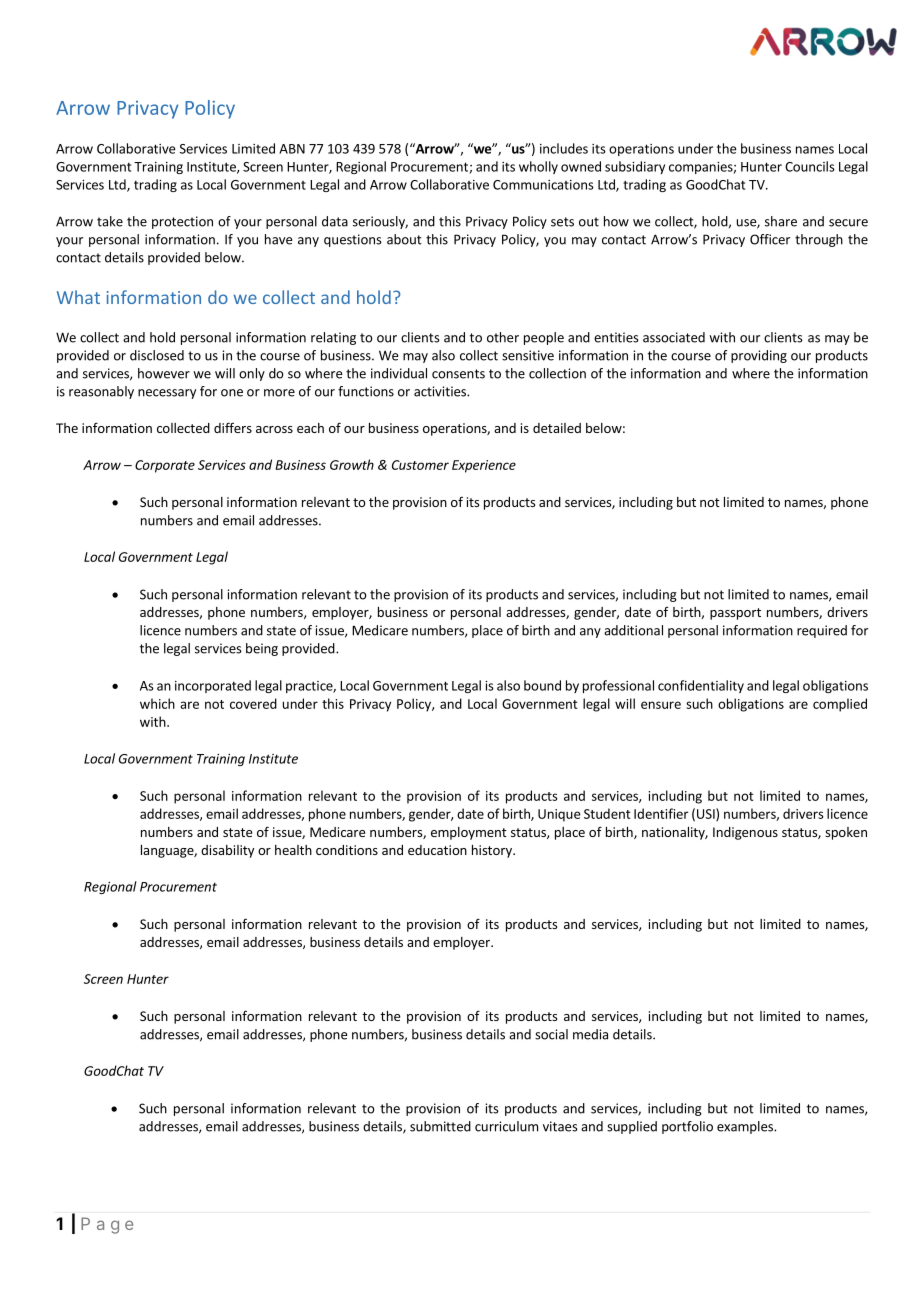 The image size is (924, 1308). Describe the element at coordinates (262, 649) in the screenshot. I see `being` at that location.
